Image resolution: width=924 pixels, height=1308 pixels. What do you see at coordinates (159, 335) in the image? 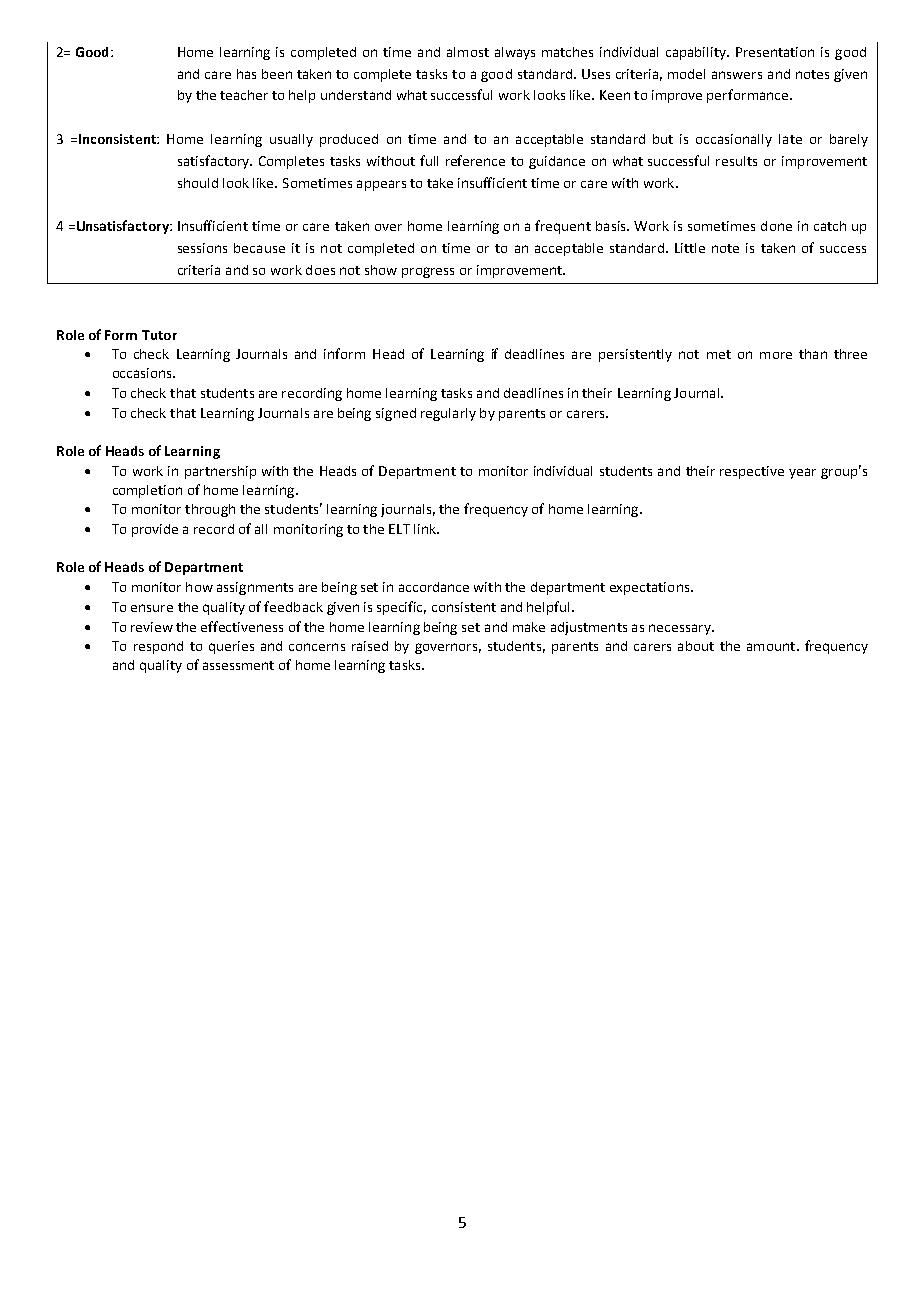
I see `Tutor` at bounding box center [159, 335].
